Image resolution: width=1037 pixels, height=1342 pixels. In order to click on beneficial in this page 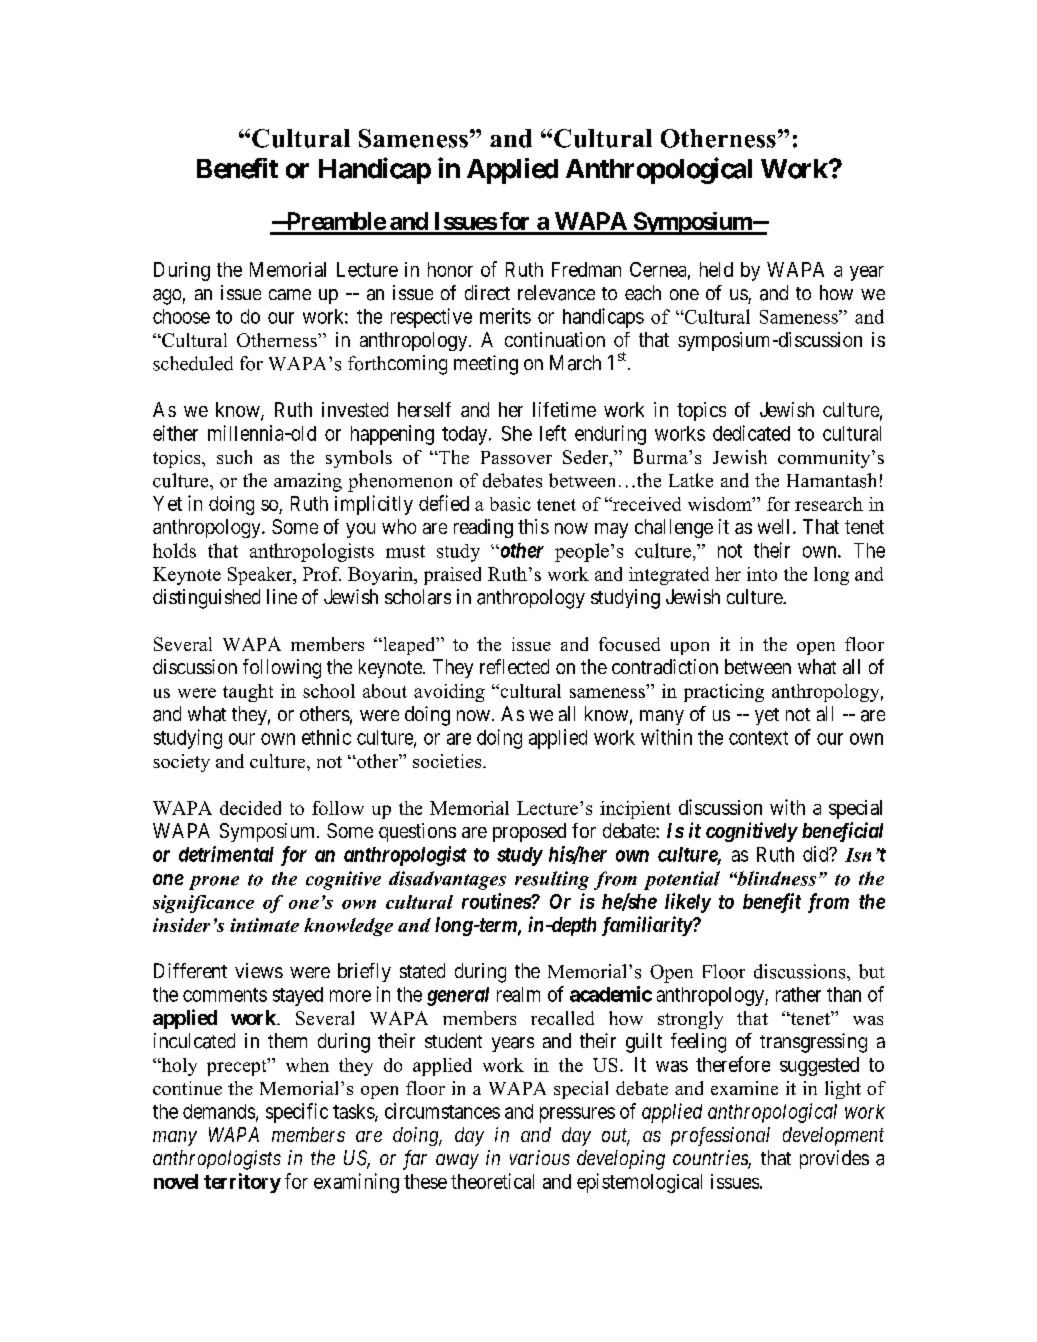, I will do `click(842, 832)`.
